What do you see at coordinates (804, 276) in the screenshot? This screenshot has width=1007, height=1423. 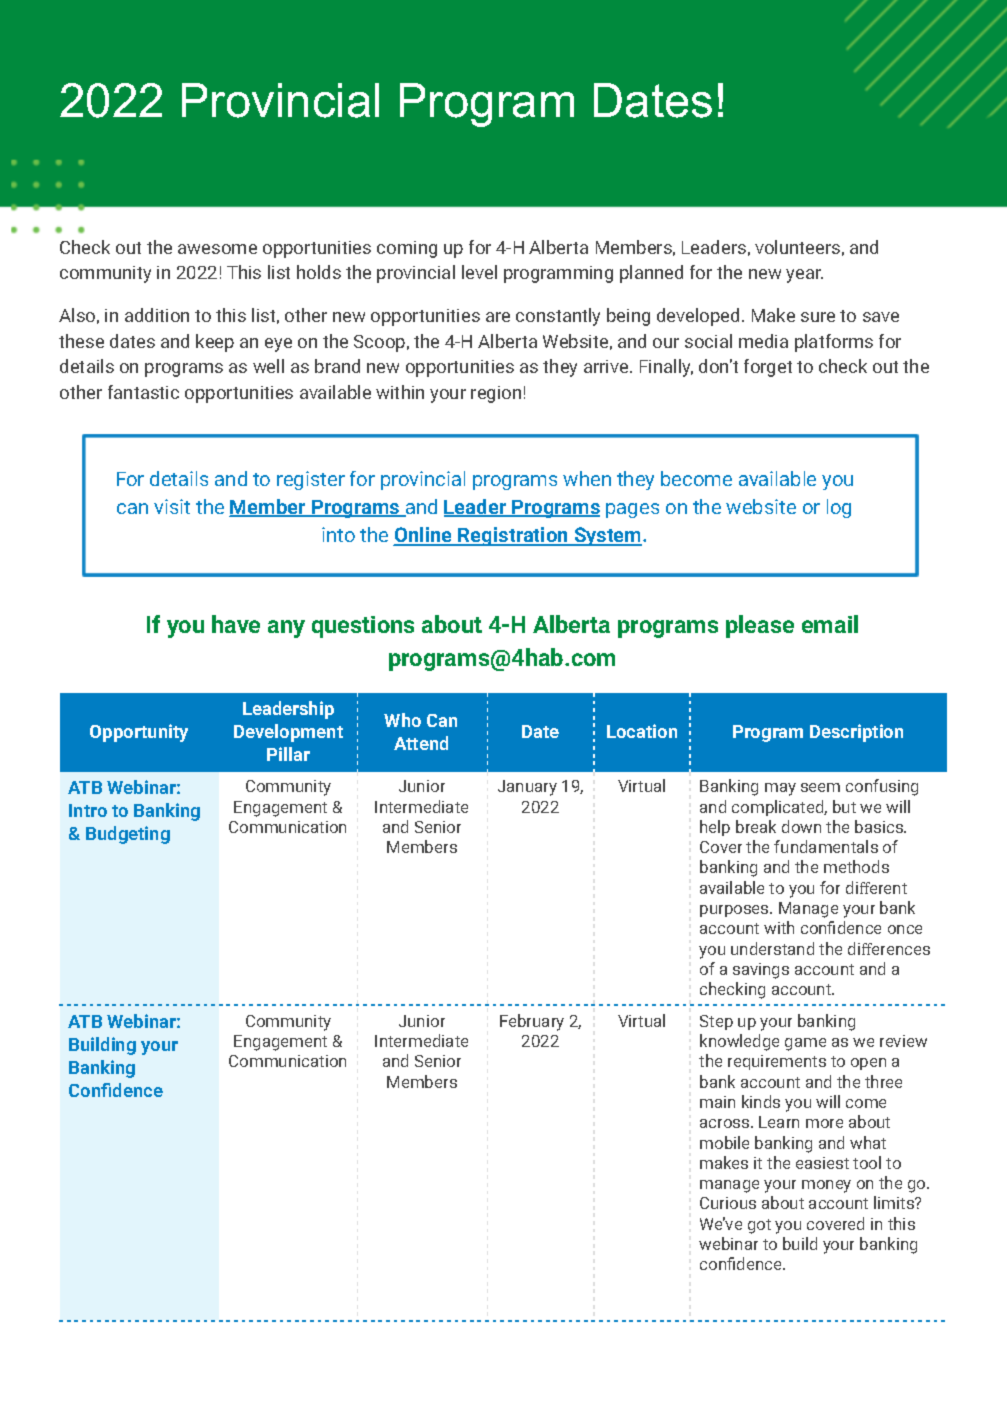 I see `year` at bounding box center [804, 276].
